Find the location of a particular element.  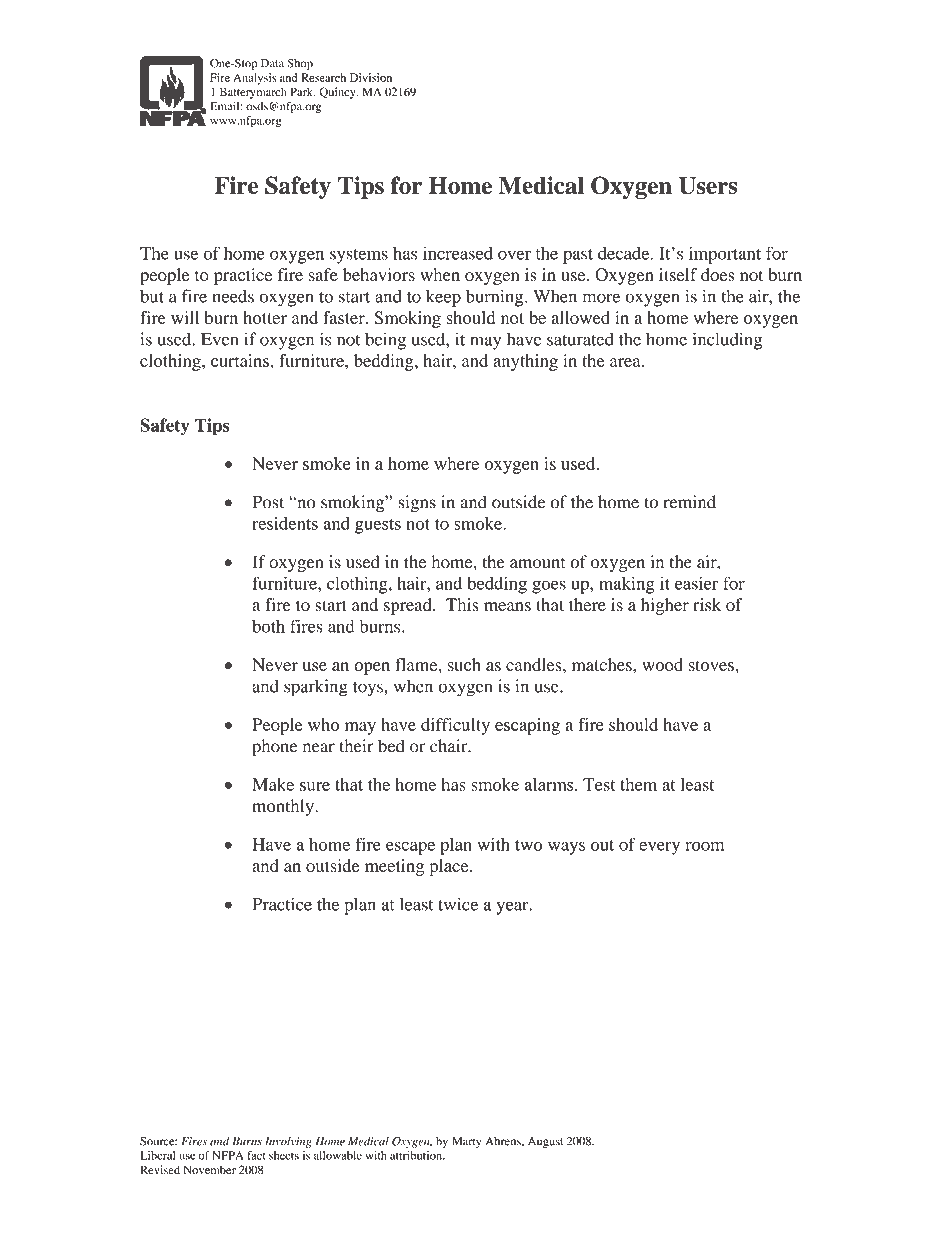

Analysis is located at coordinates (255, 79).
